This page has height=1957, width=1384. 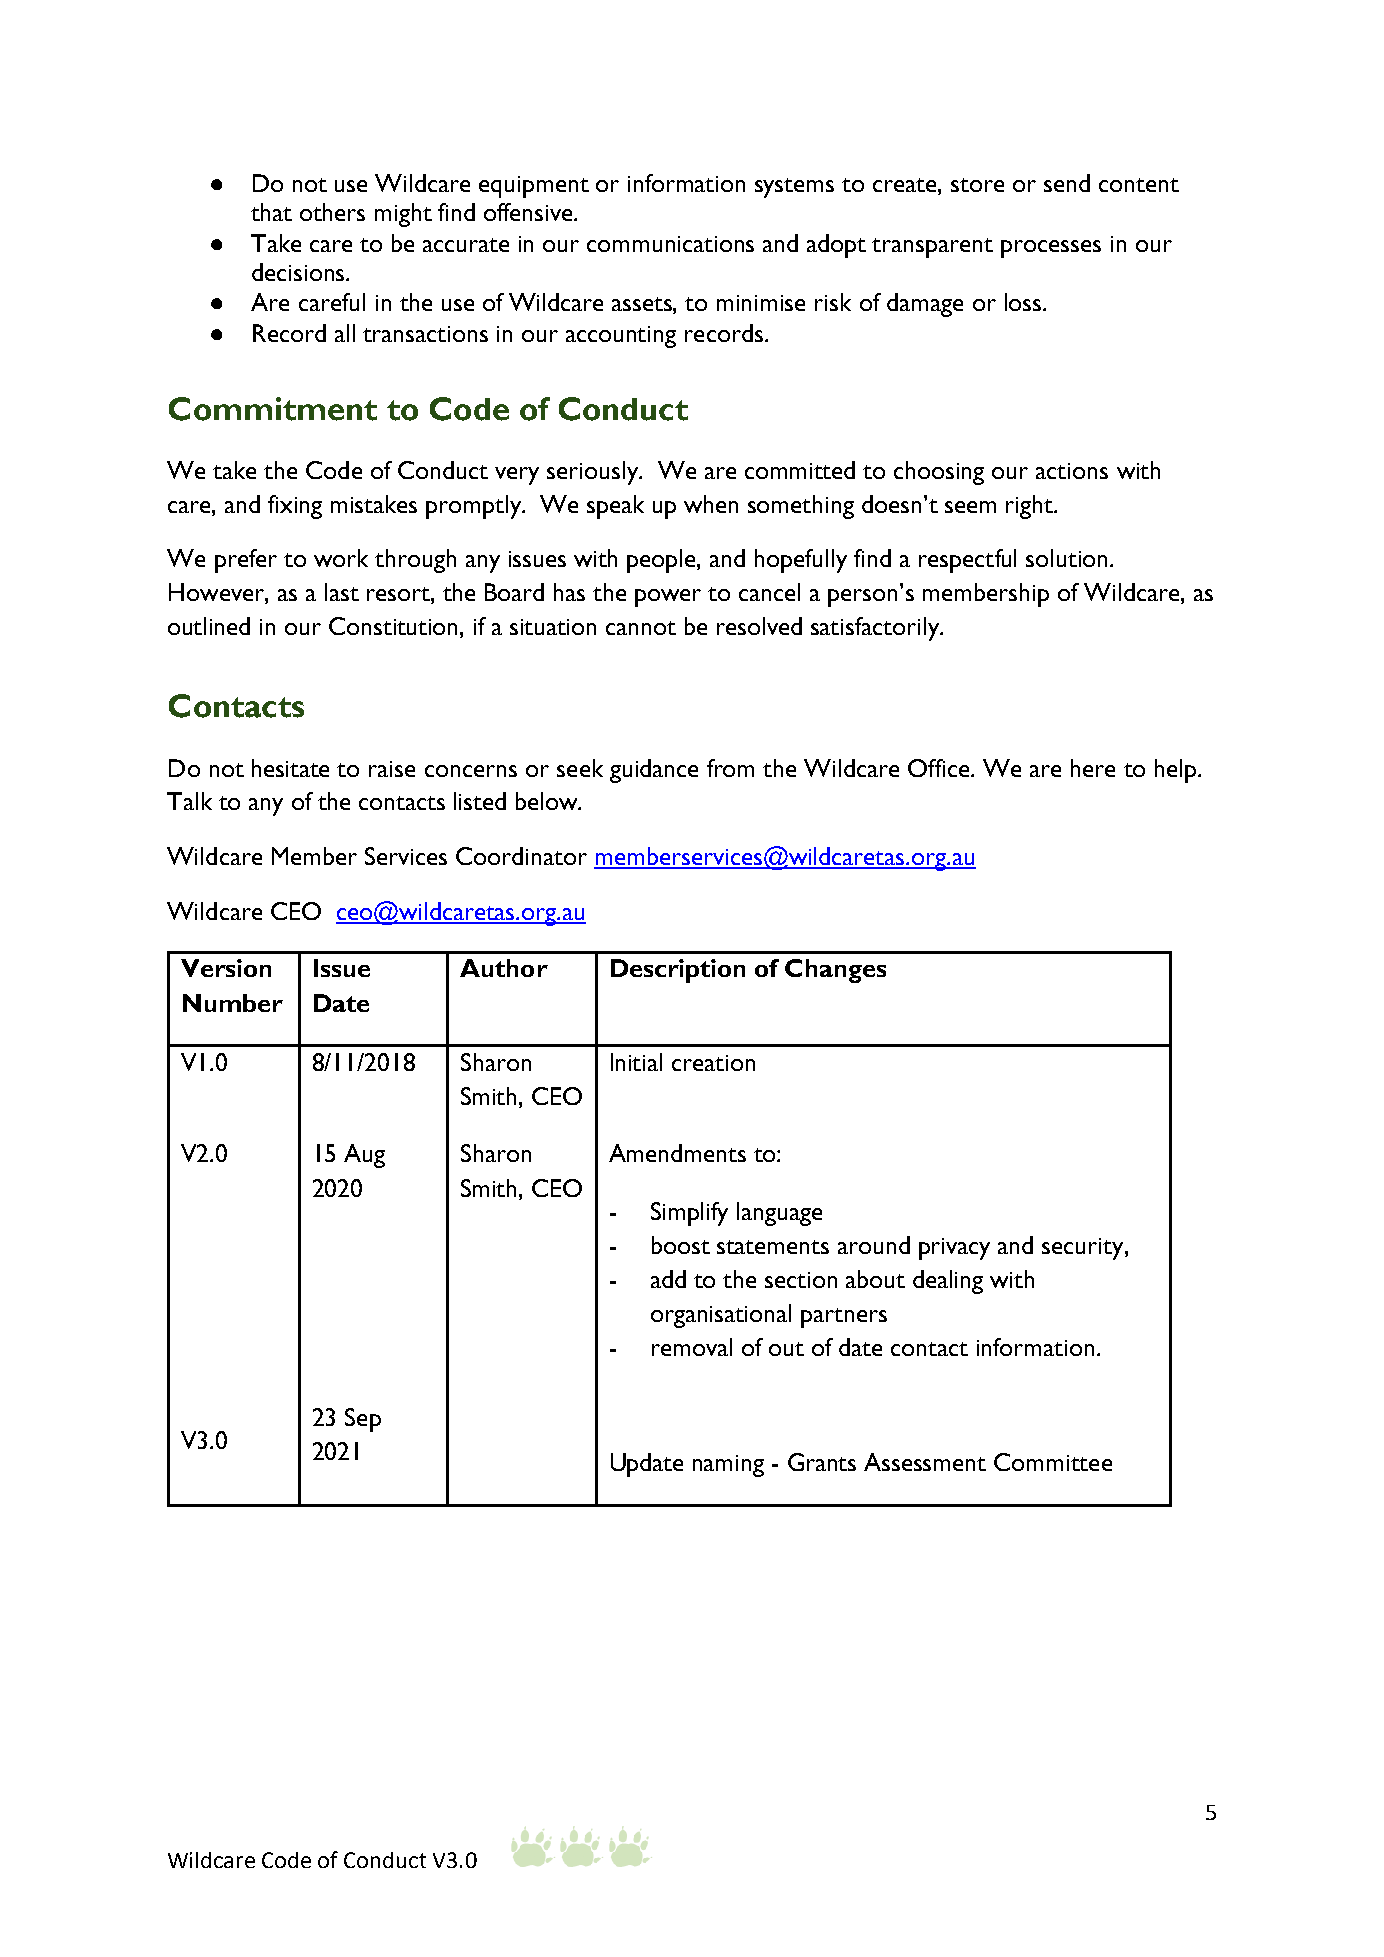 What do you see at coordinates (1053, 1462) in the page?
I see `Committee` at bounding box center [1053, 1462].
